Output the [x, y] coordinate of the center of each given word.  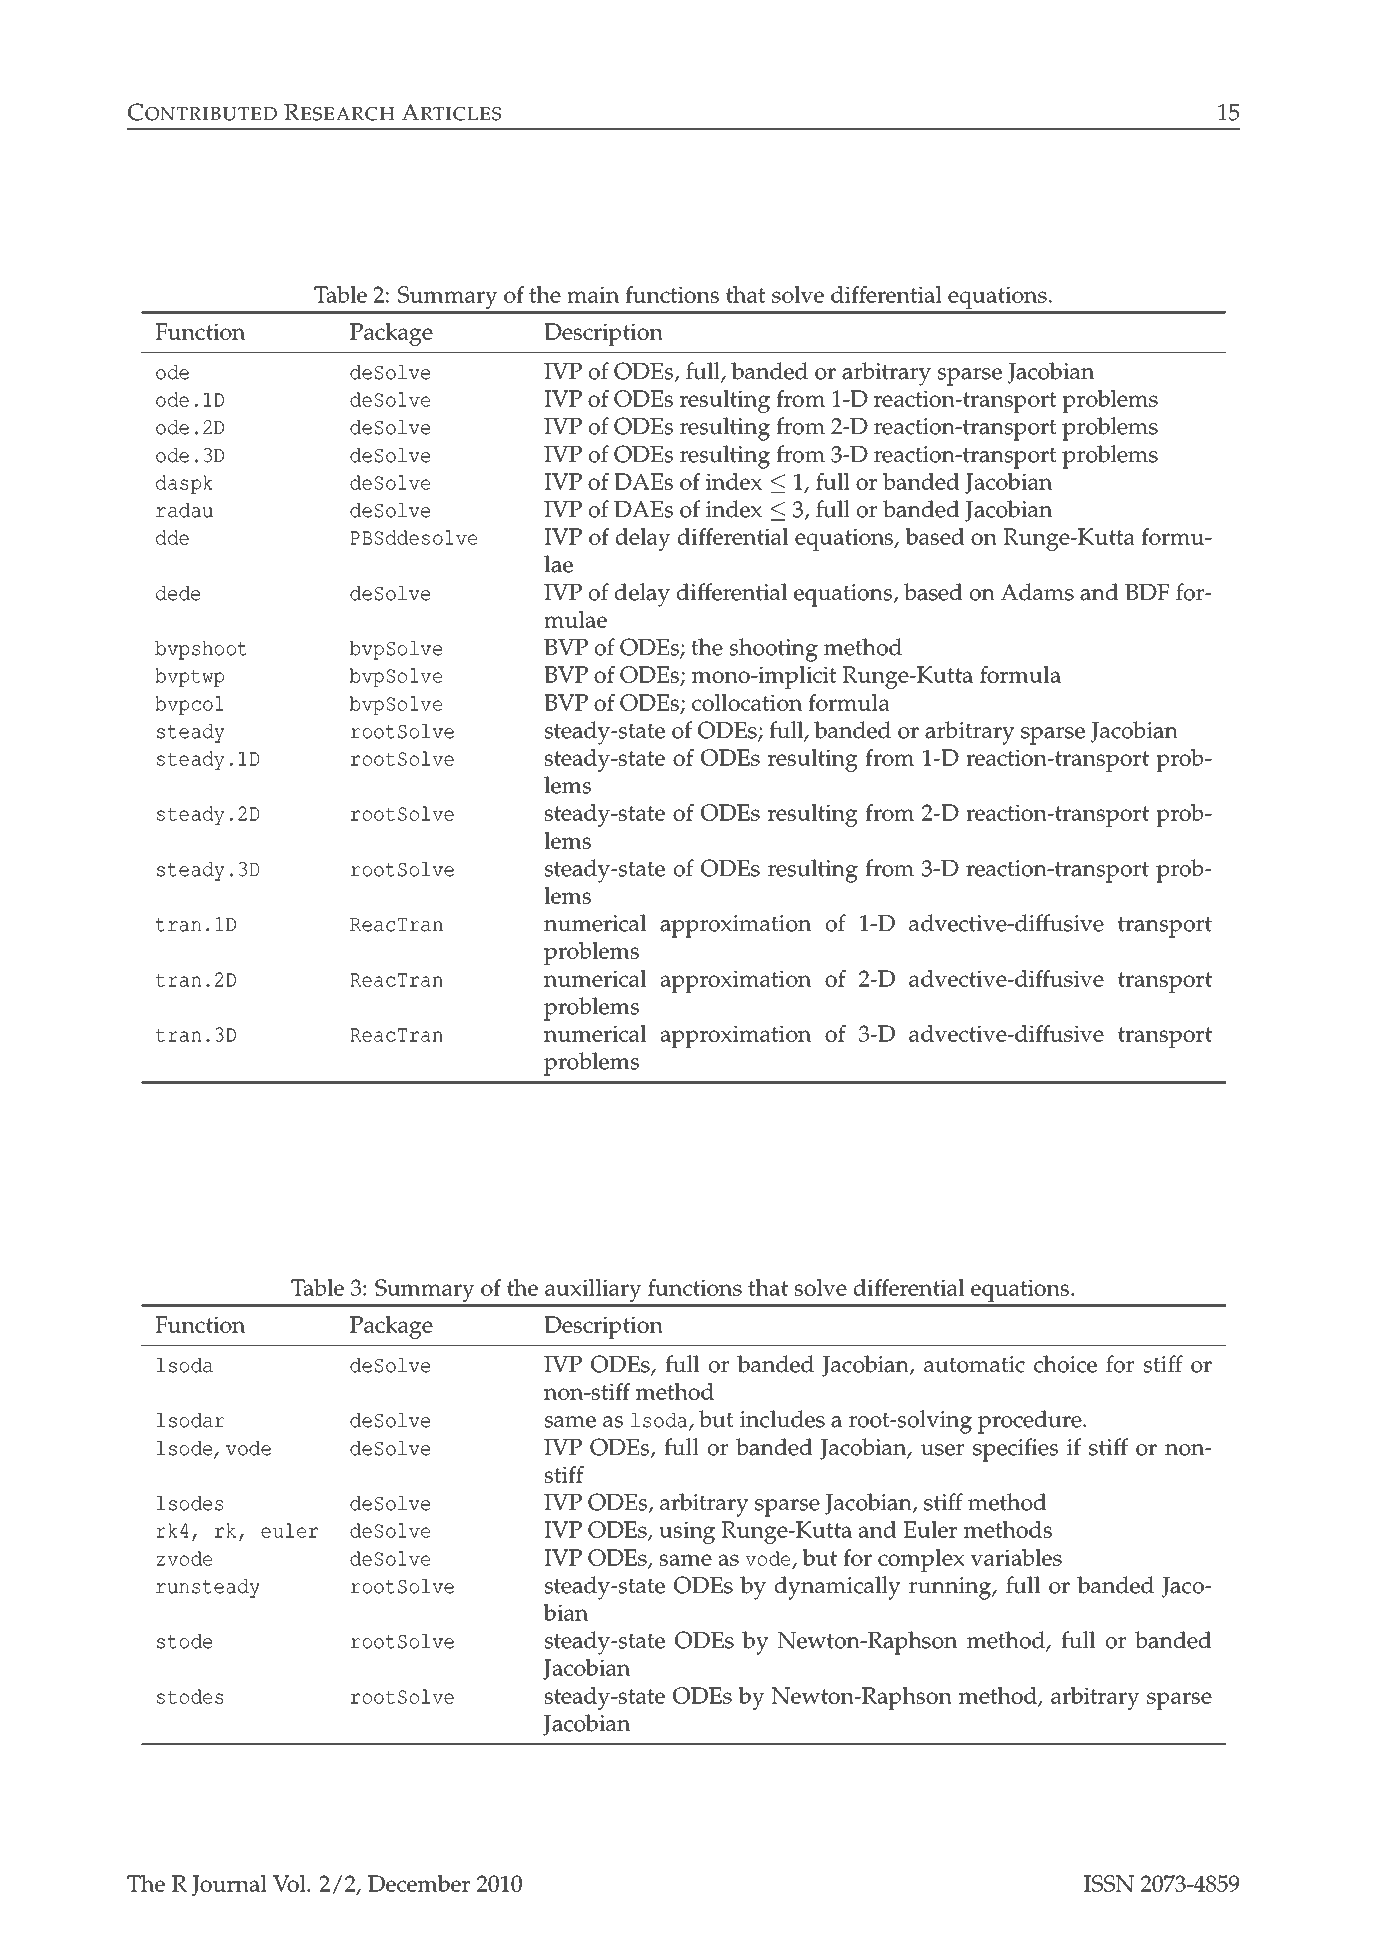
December [419, 1883]
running [951, 1588]
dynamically [838, 1588]
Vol [290, 1883]
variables [1016, 1557]
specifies [1015, 1450]
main [593, 294]
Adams [1037, 592]
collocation [747, 702]
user [942, 1450]
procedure [1031, 1422]
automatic [974, 1364]
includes [782, 1419]
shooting [773, 650]
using [687, 1532]
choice [1065, 1364]
